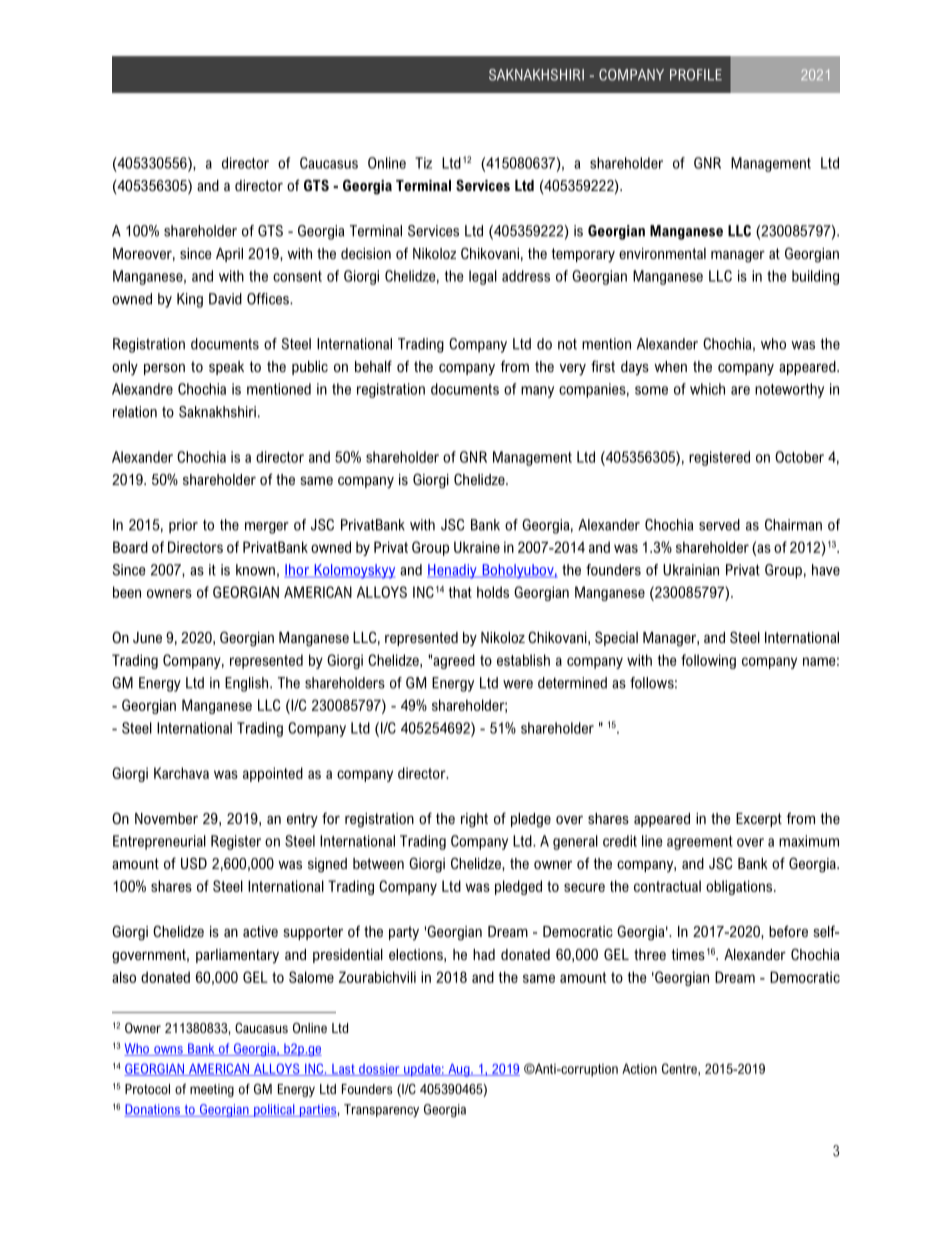 This document has height=1233, width=952. Describe the element at coordinates (212, 1090) in the document. I see `meeting` at that location.
